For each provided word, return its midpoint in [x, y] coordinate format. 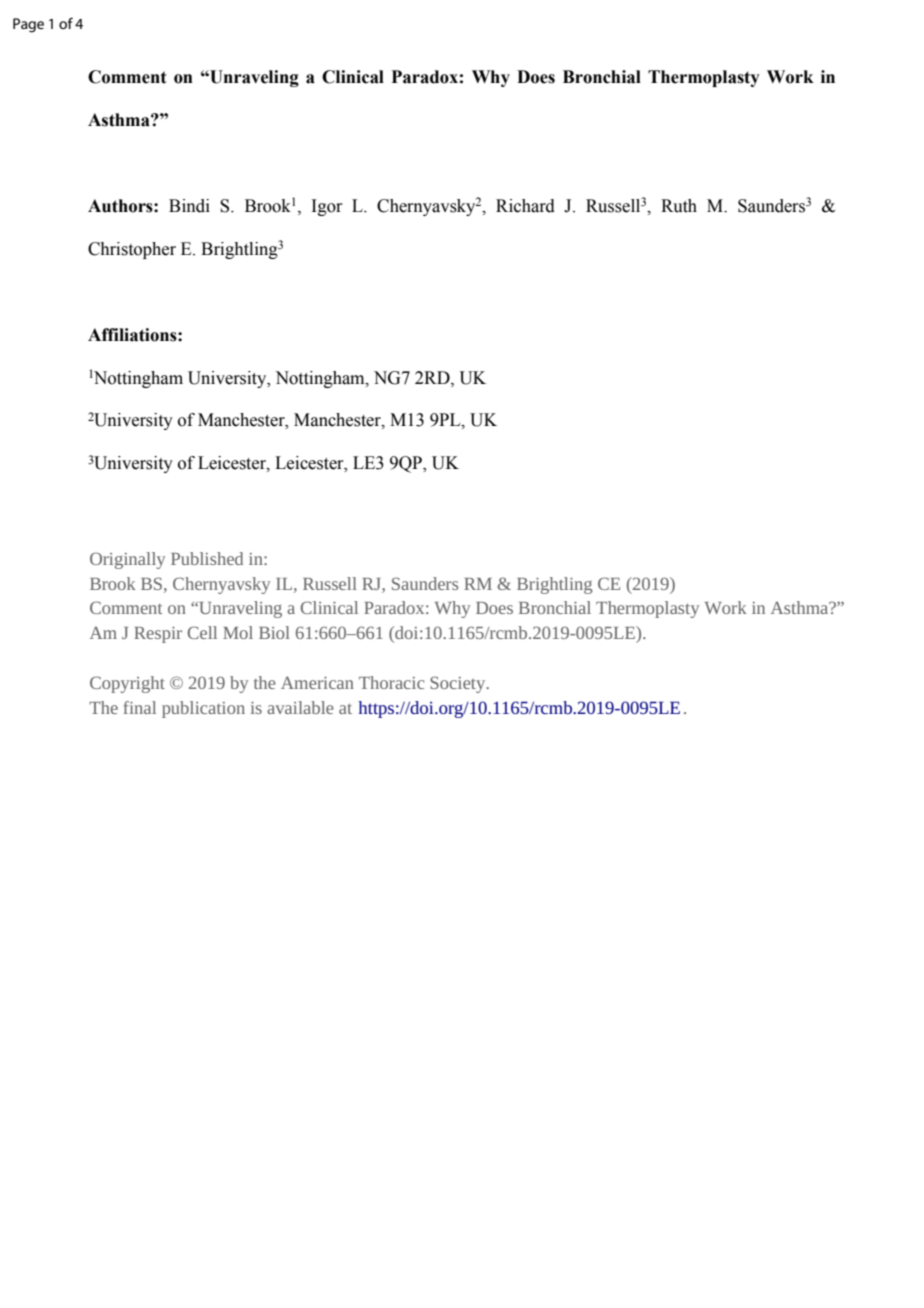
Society [459, 684]
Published [207, 558]
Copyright [127, 684]
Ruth [679, 206]
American [317, 682]
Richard [525, 206]
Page [28, 25]
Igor [327, 207]
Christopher [132, 250]
